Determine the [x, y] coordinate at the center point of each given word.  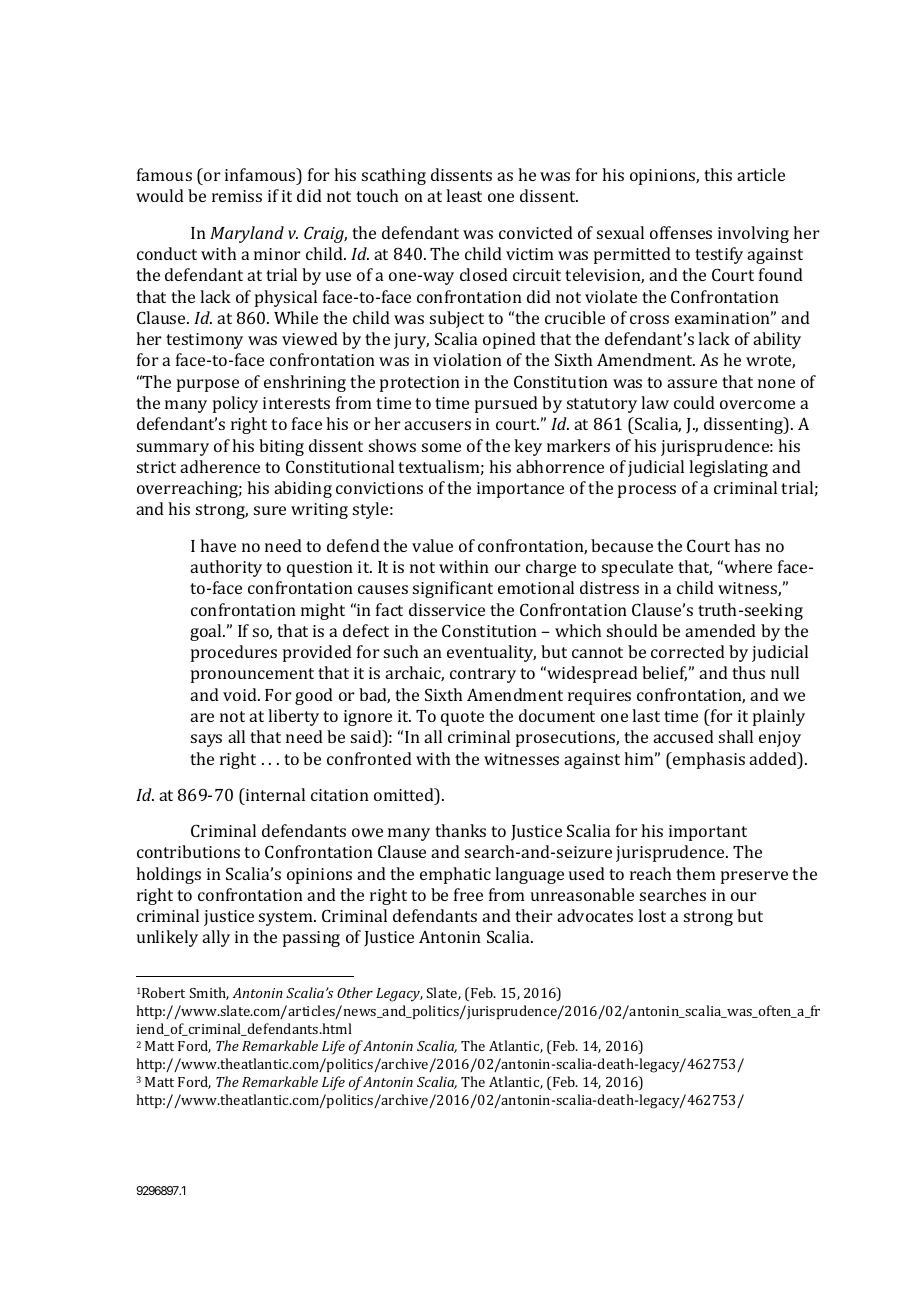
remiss [237, 196]
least [464, 195]
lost [652, 915]
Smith [209, 993]
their [533, 915]
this [718, 174]
